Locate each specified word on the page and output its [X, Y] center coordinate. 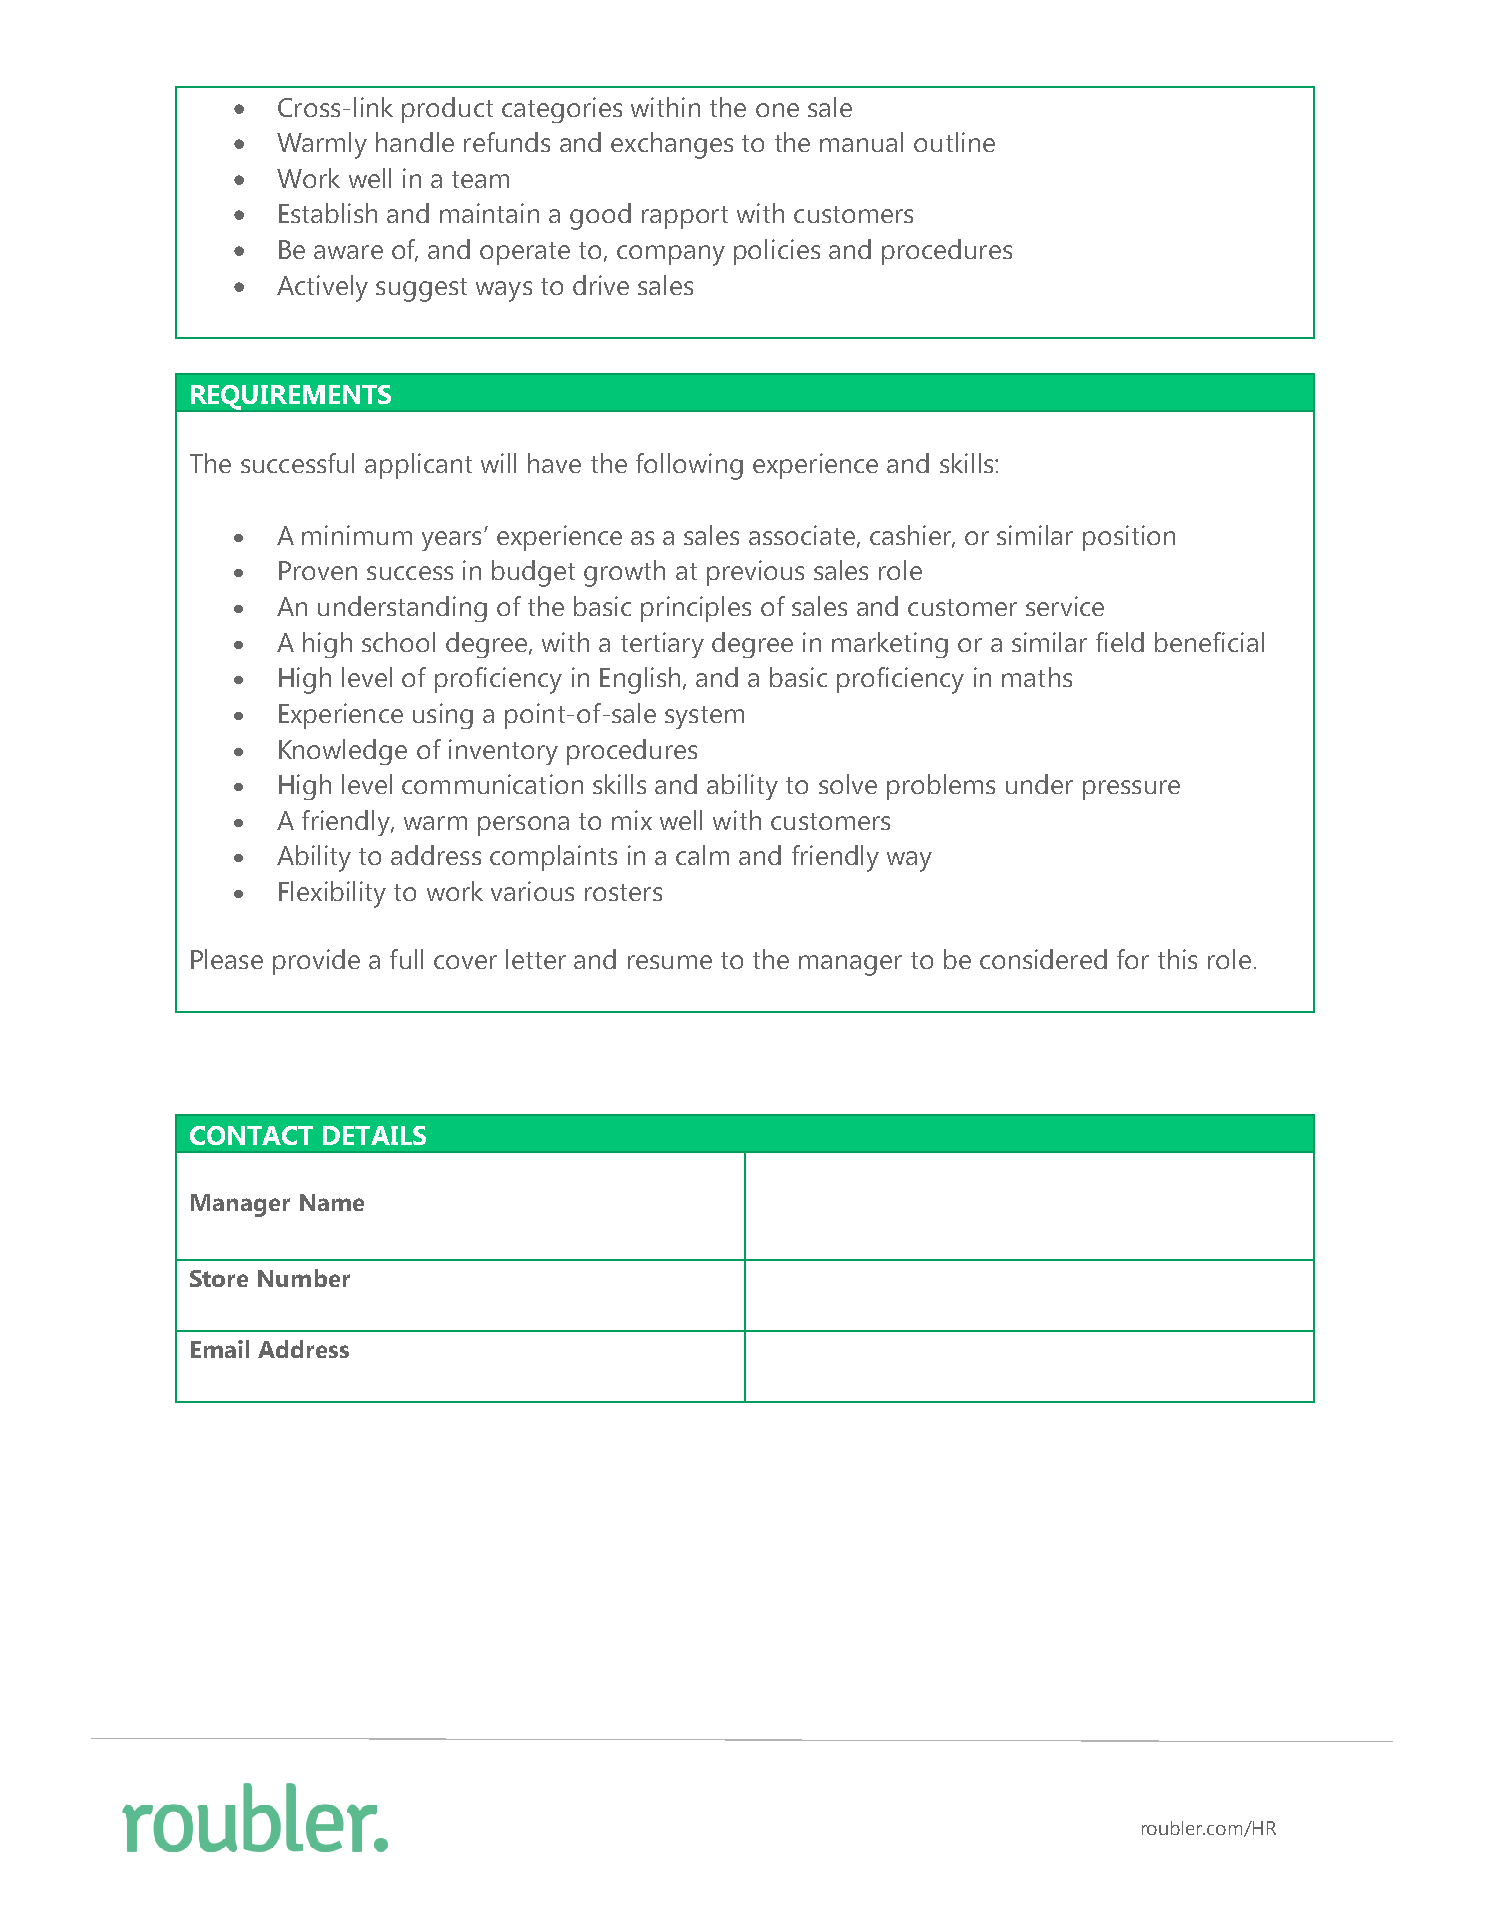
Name [332, 1202]
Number [304, 1278]
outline [954, 142]
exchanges [672, 145]
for [1133, 959]
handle [415, 142]
